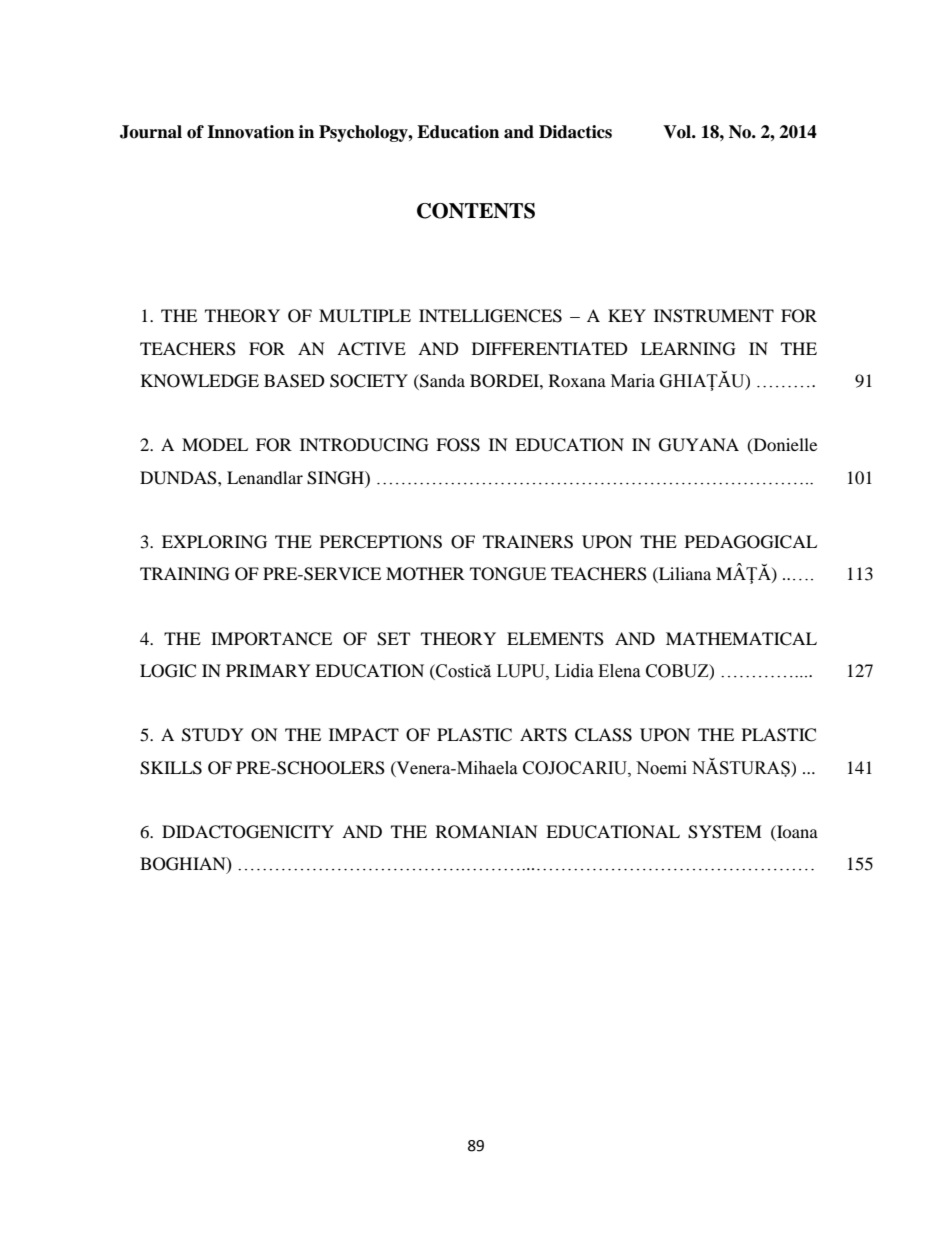  I want to click on FOSS, so click(458, 445).
